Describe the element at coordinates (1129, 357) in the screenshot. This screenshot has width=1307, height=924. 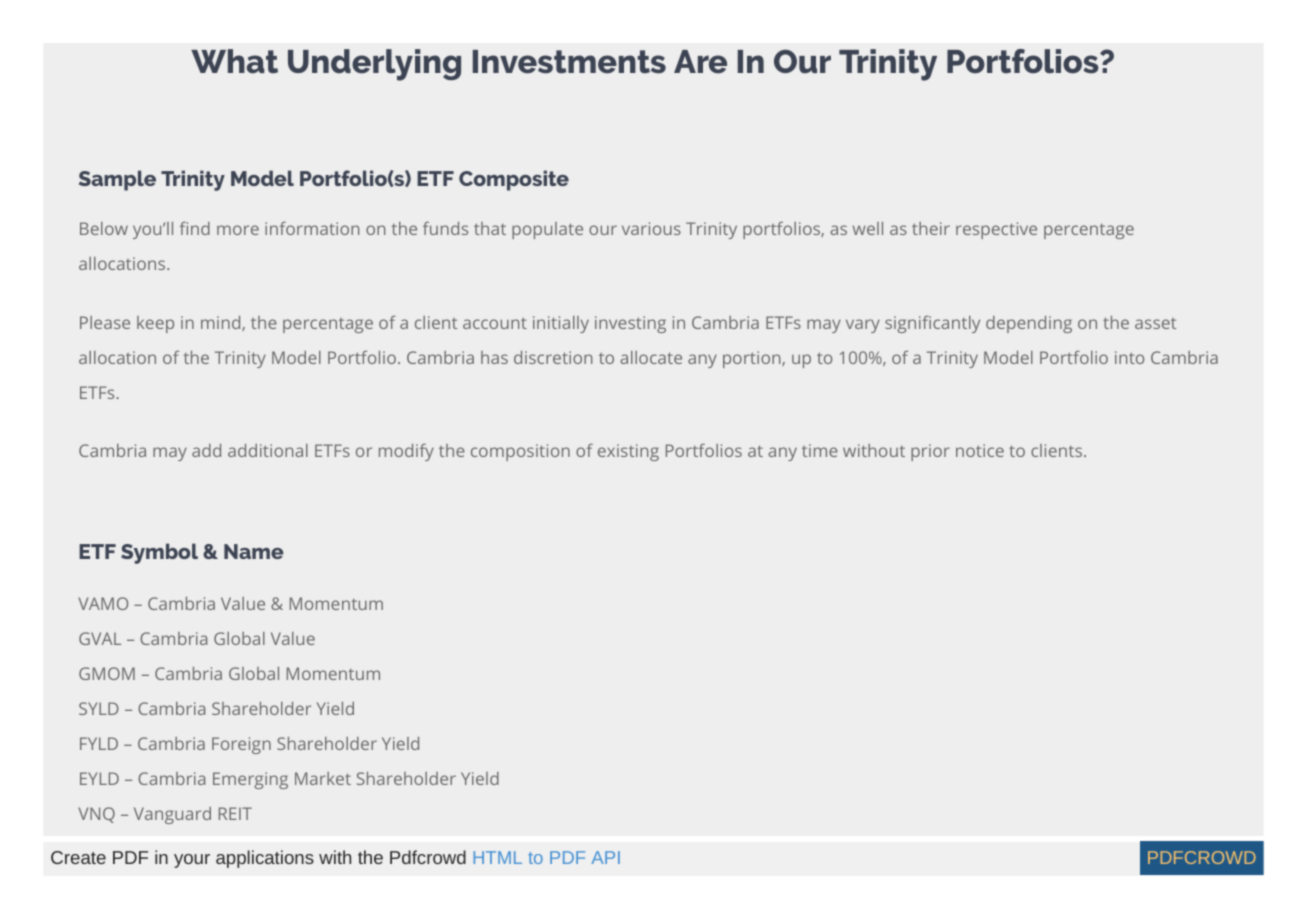
I see `into` at that location.
